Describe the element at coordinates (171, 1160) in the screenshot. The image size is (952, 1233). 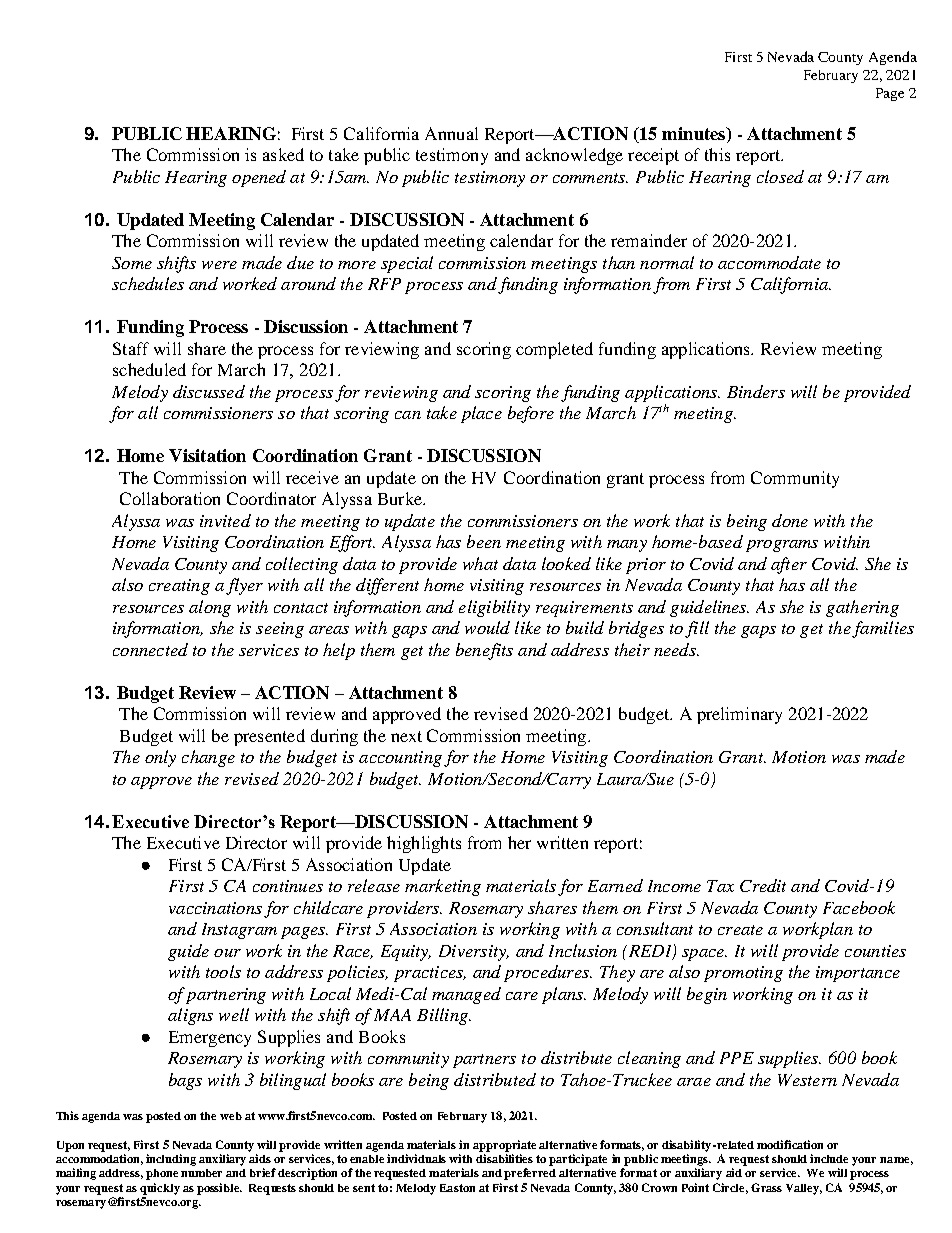
I see `including` at that location.
